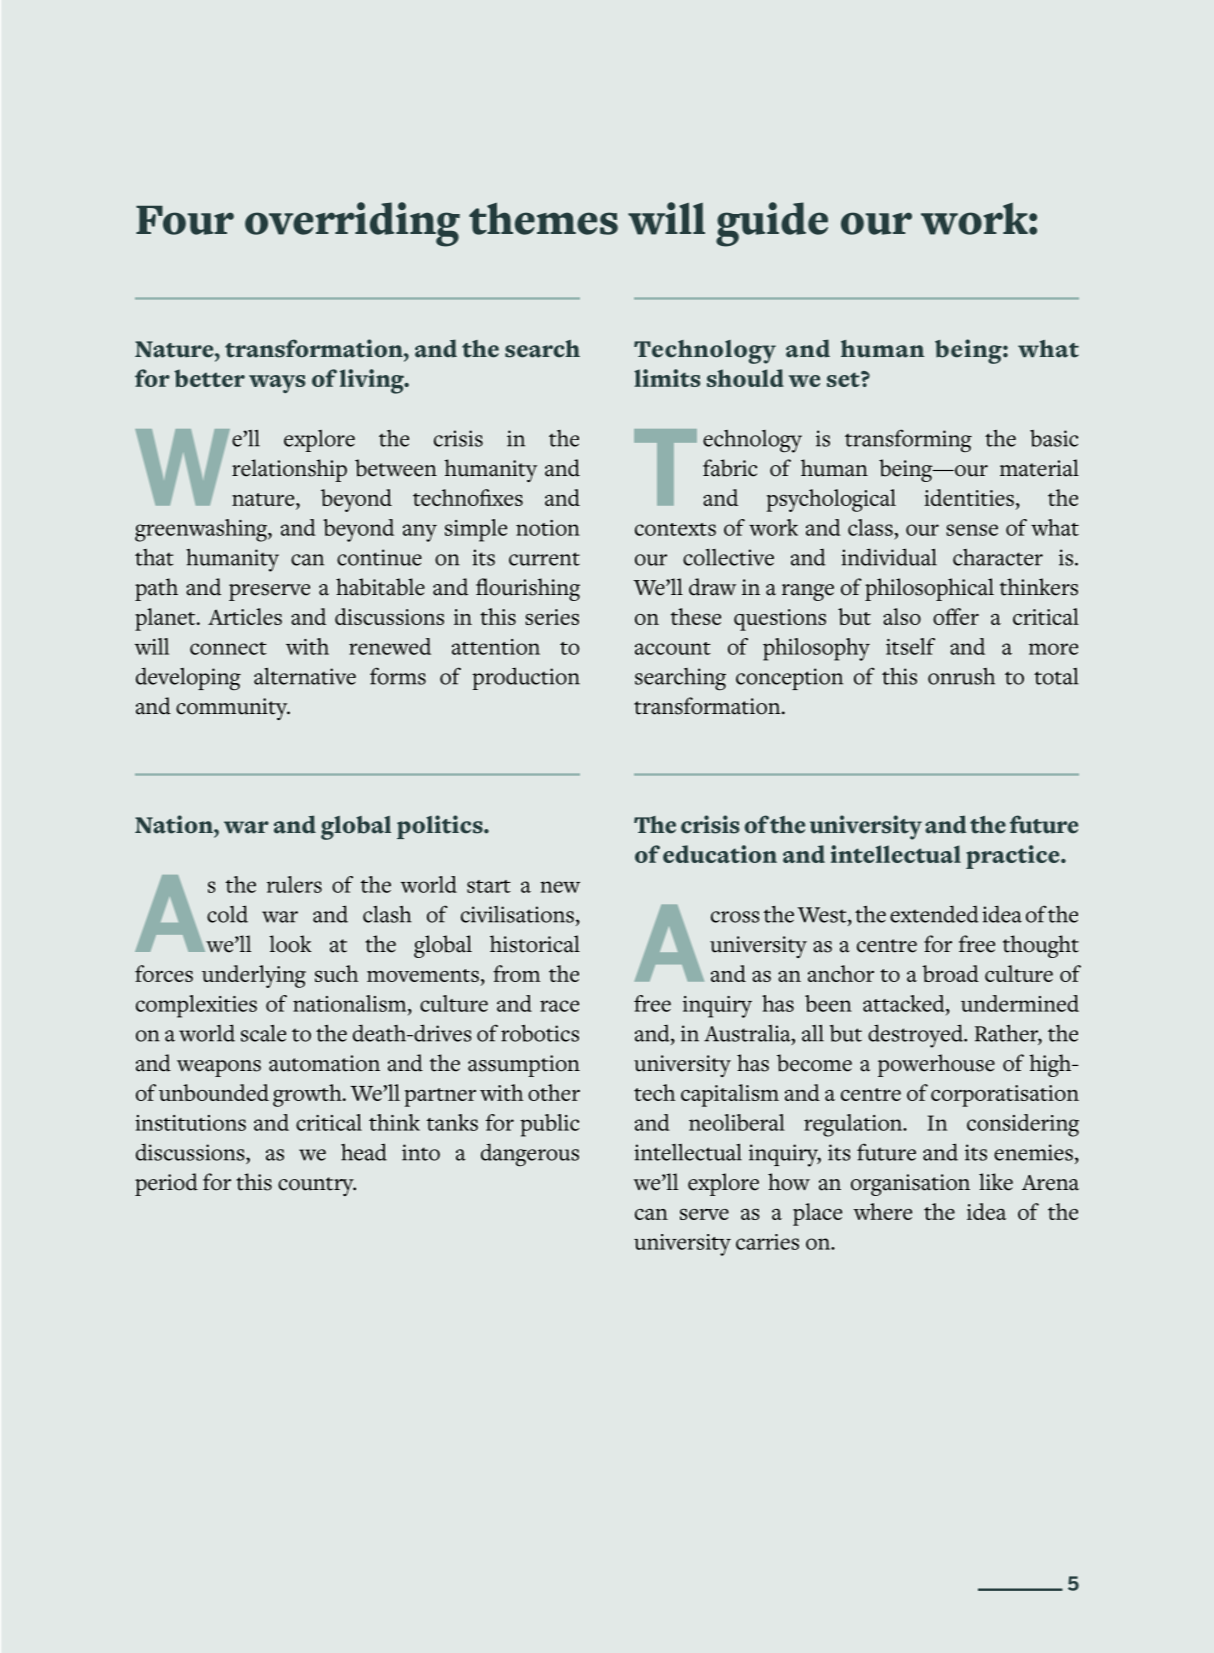 This screenshot has height=1653, width=1214. I want to click on race, so click(559, 1006).
